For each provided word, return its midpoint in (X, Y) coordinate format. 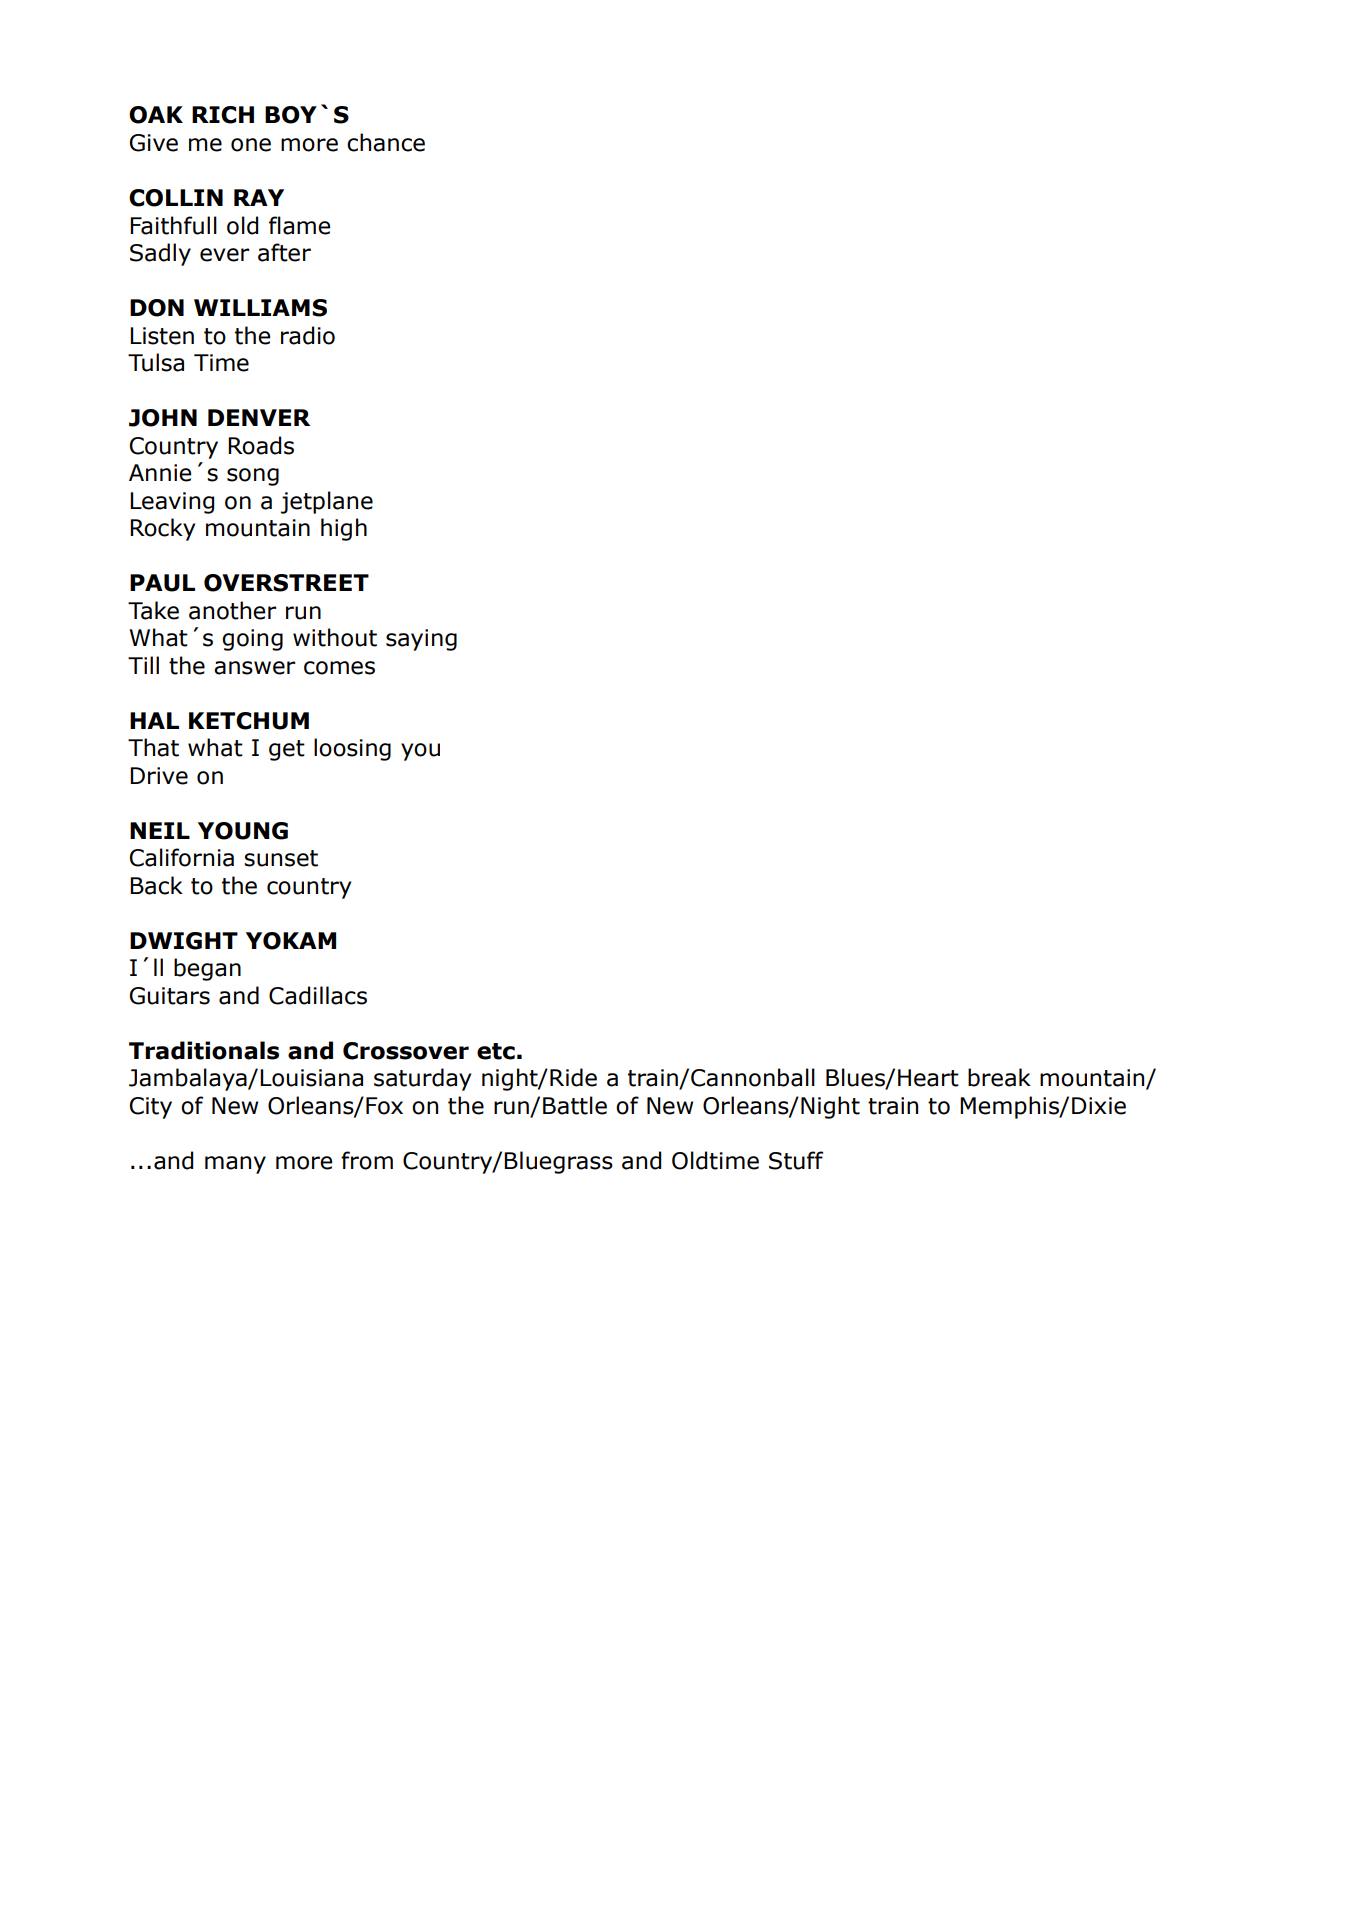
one (251, 145)
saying (421, 640)
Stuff (796, 1160)
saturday (422, 1079)
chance (386, 142)
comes (339, 668)
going (252, 640)
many (235, 1165)
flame (299, 225)
